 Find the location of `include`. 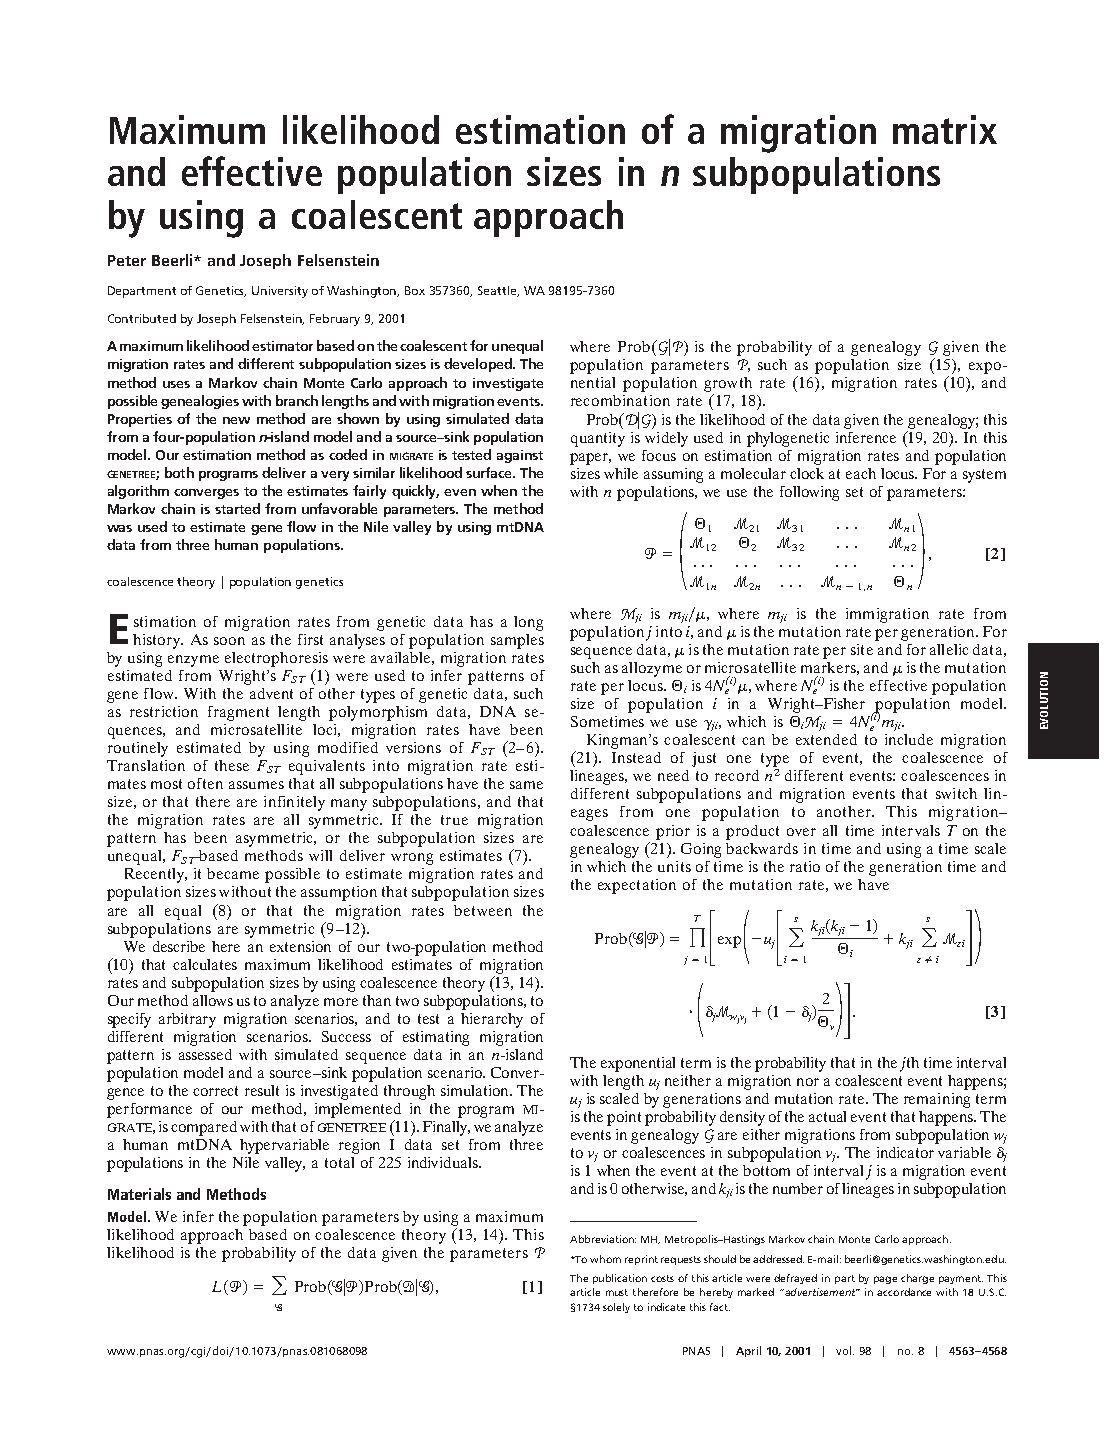

include is located at coordinates (909, 739).
